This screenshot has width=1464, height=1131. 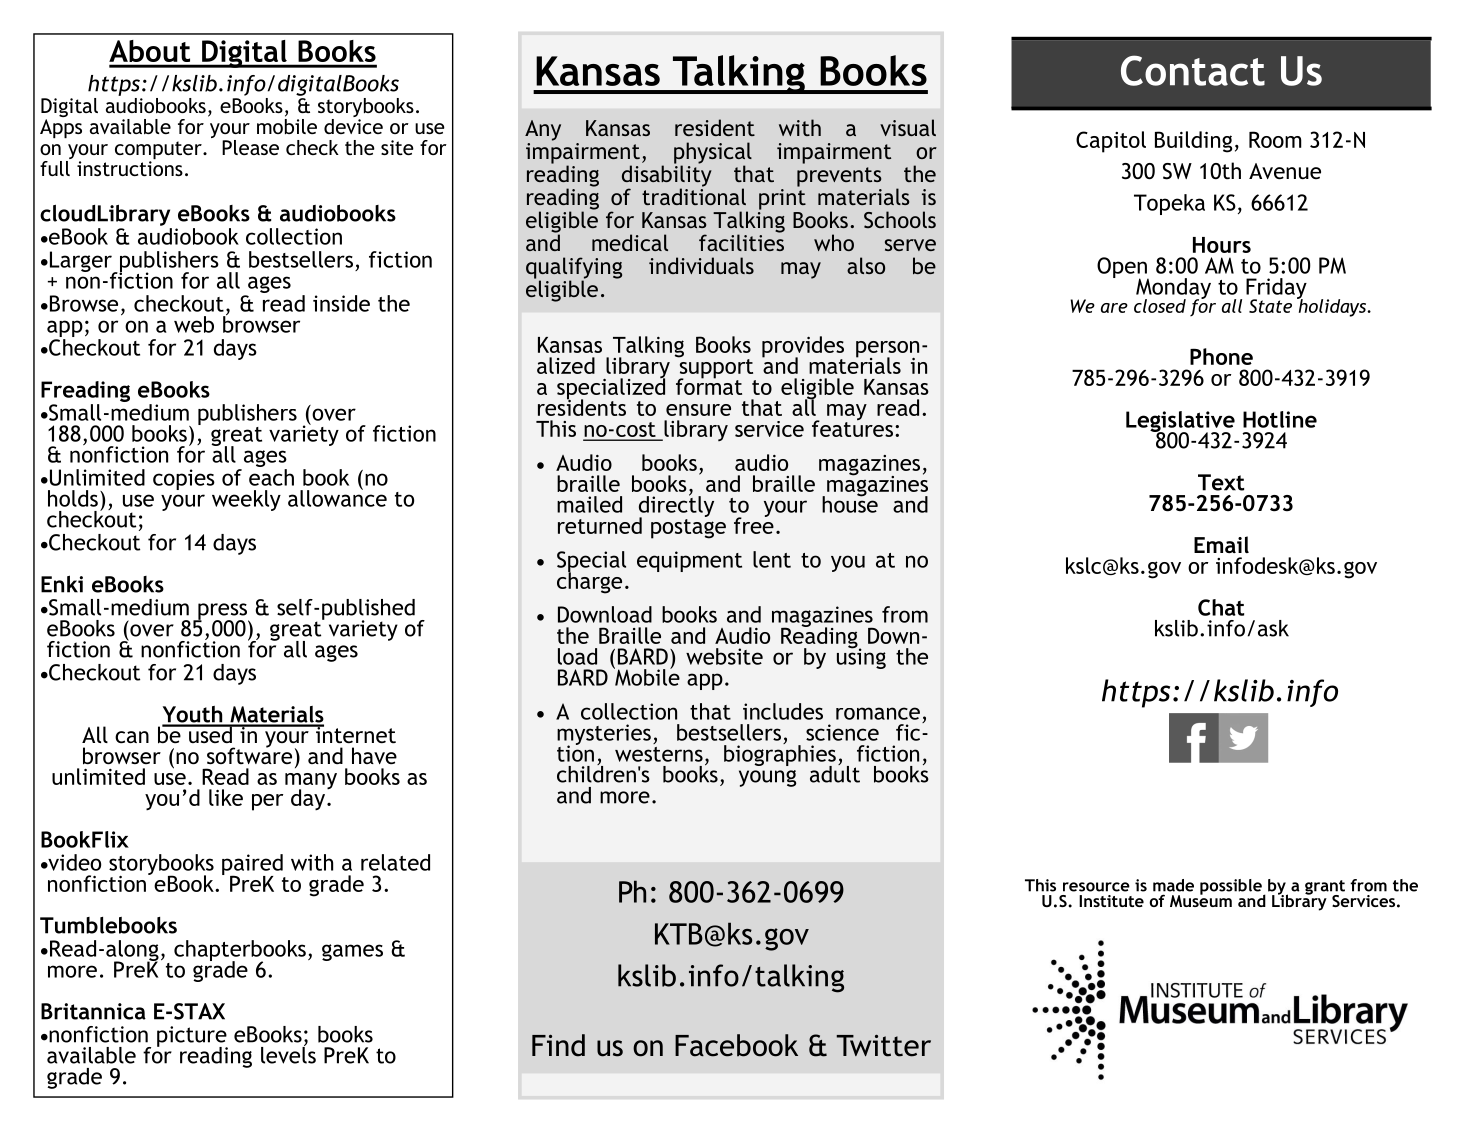 I want to click on physical, so click(x=713, y=154).
